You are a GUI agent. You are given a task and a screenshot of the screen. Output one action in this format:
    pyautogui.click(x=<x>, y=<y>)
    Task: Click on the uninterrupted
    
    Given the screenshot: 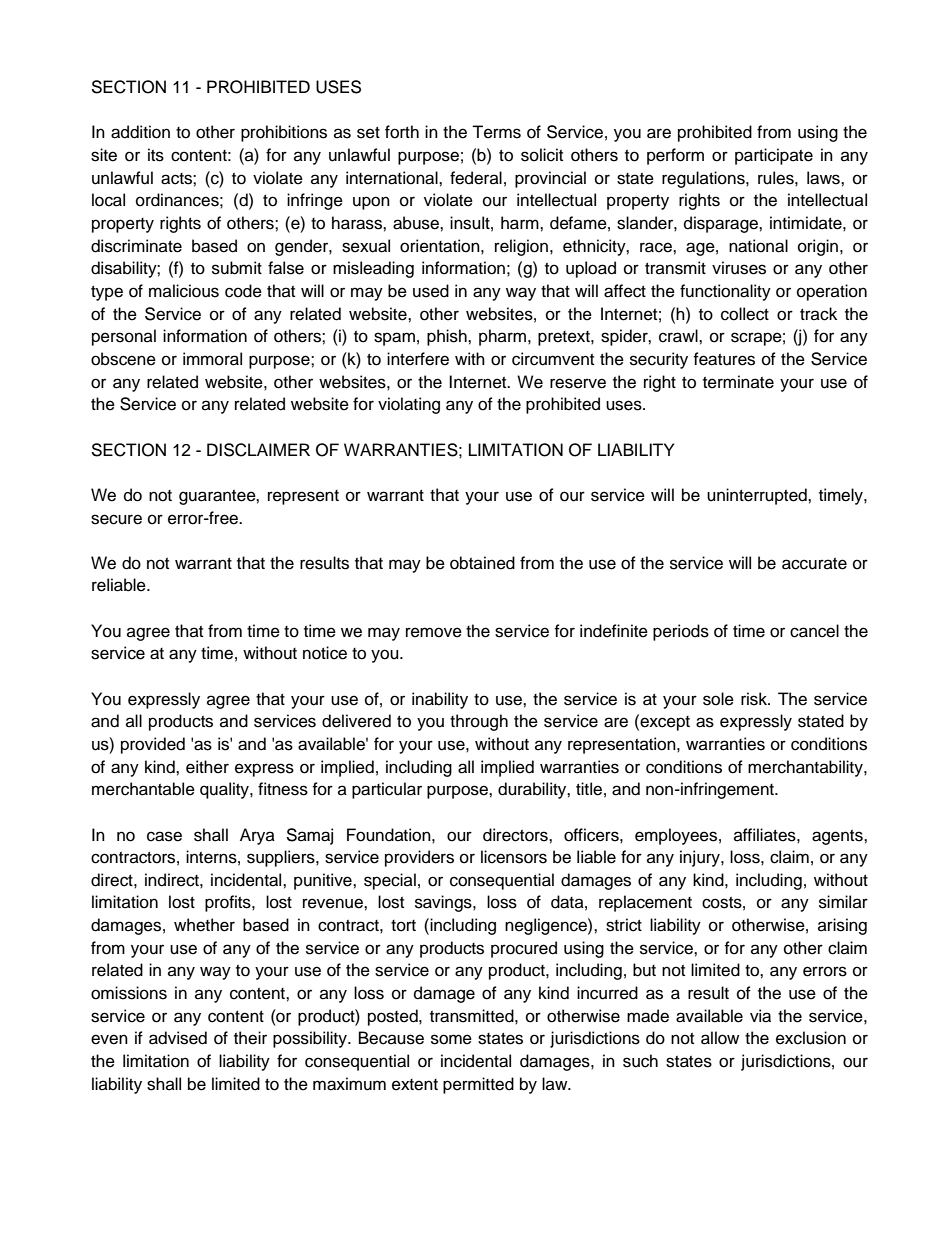 What is the action you would take?
    pyautogui.click(x=758, y=496)
